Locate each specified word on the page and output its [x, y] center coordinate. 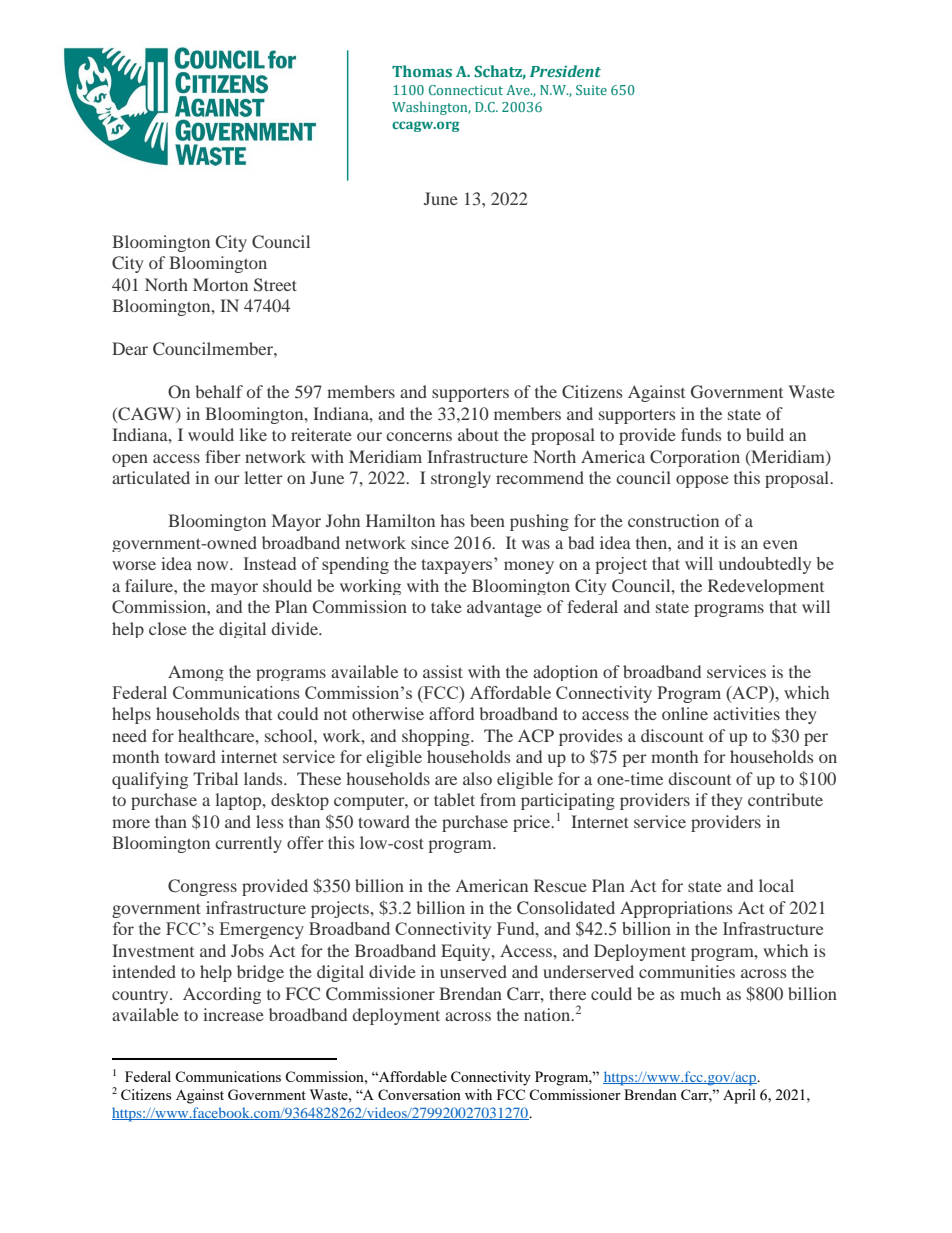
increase [233, 1014]
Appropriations [676, 909]
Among [196, 673]
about [478, 434]
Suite [591, 90]
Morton [220, 284]
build [765, 434]
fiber [223, 456]
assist [443, 671]
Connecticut [466, 90]
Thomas [422, 71]
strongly [461, 479]
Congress [202, 887]
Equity [467, 952]
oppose [702, 481]
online [685, 713]
